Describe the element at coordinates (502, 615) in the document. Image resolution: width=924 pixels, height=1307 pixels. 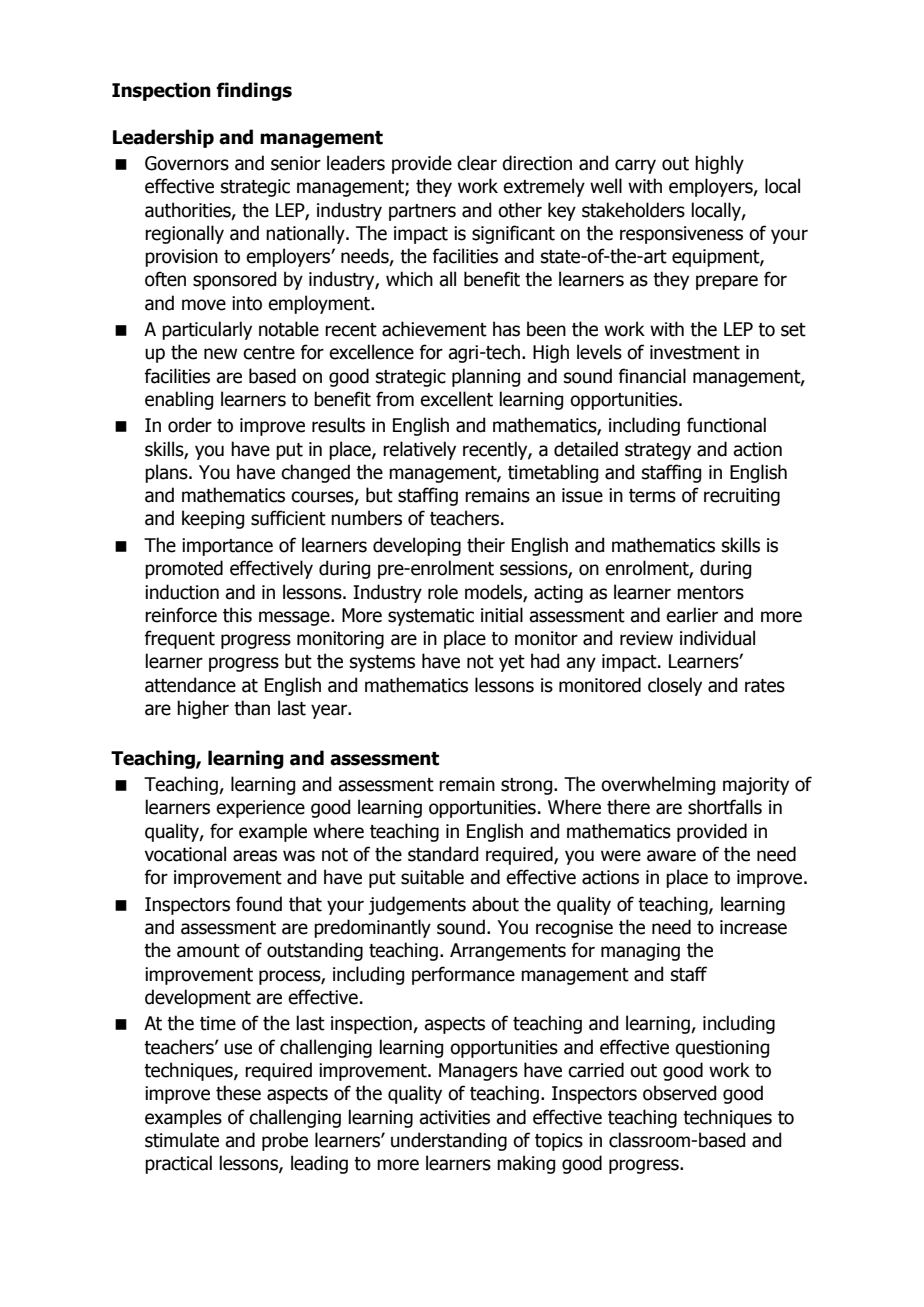
I see `initial` at that location.
